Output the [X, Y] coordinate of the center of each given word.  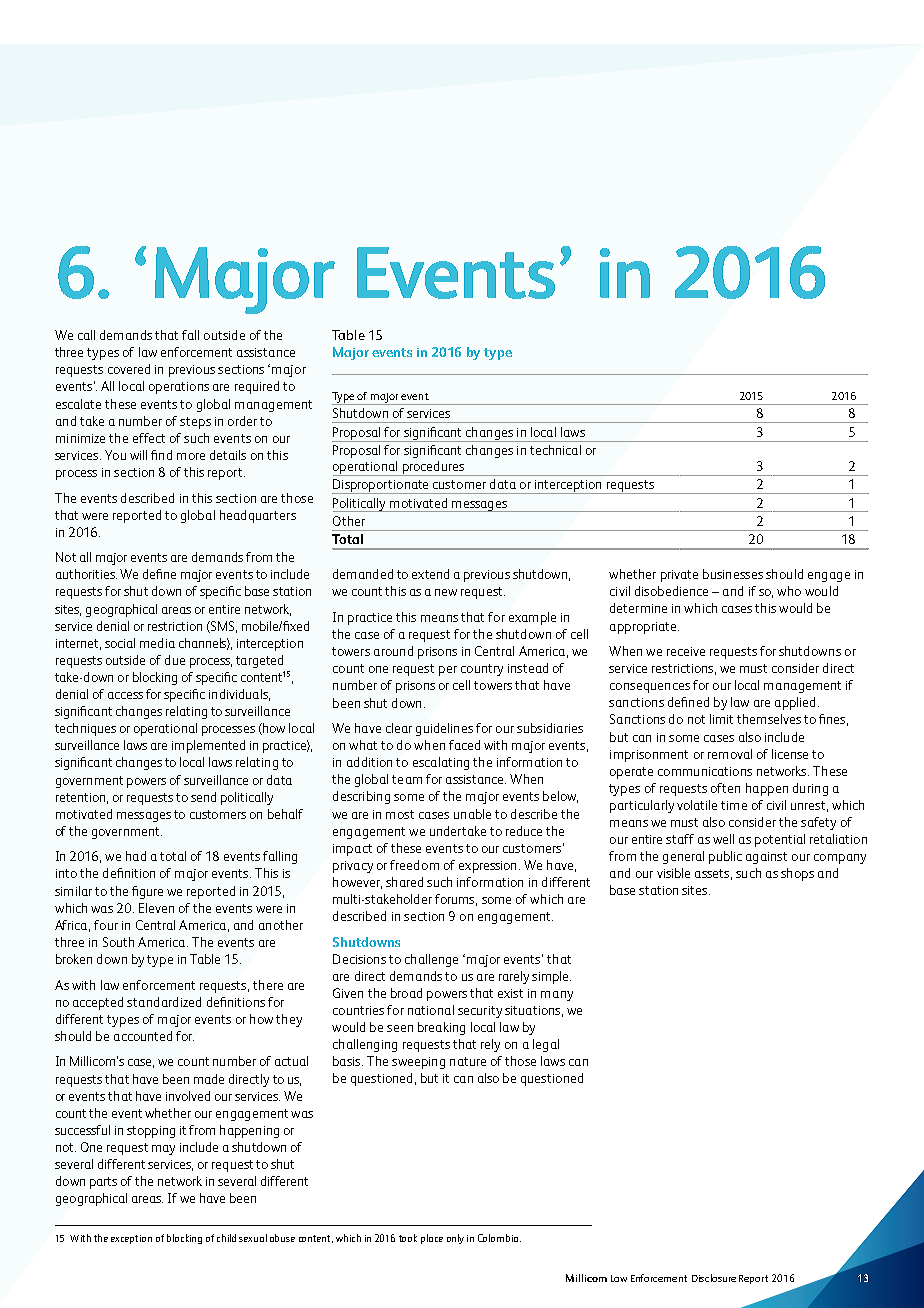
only [455, 1239]
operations [179, 388]
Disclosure [714, 1278]
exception [131, 1239]
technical [555, 450]
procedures [433, 468]
